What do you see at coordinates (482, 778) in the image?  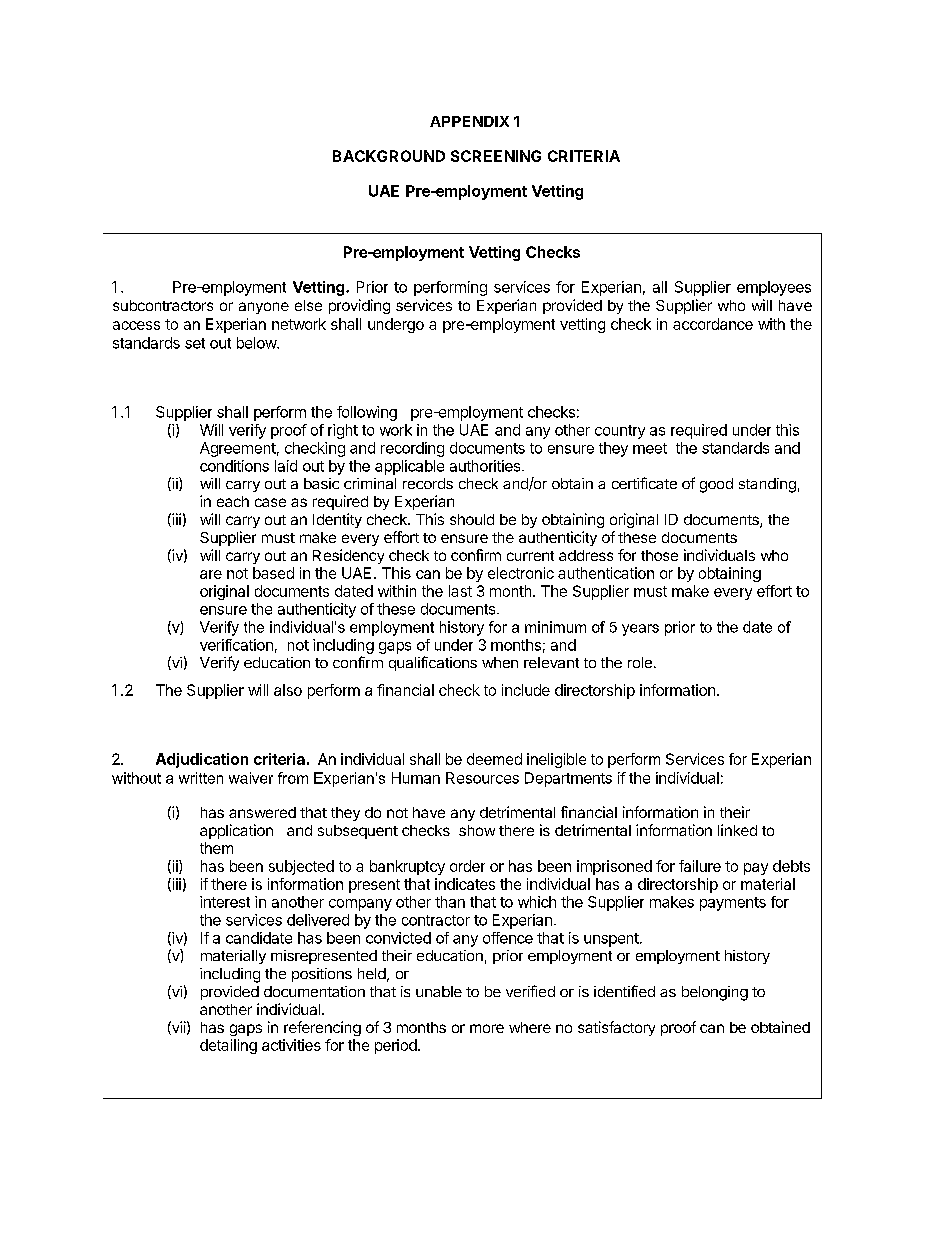 I see `Resources` at bounding box center [482, 778].
